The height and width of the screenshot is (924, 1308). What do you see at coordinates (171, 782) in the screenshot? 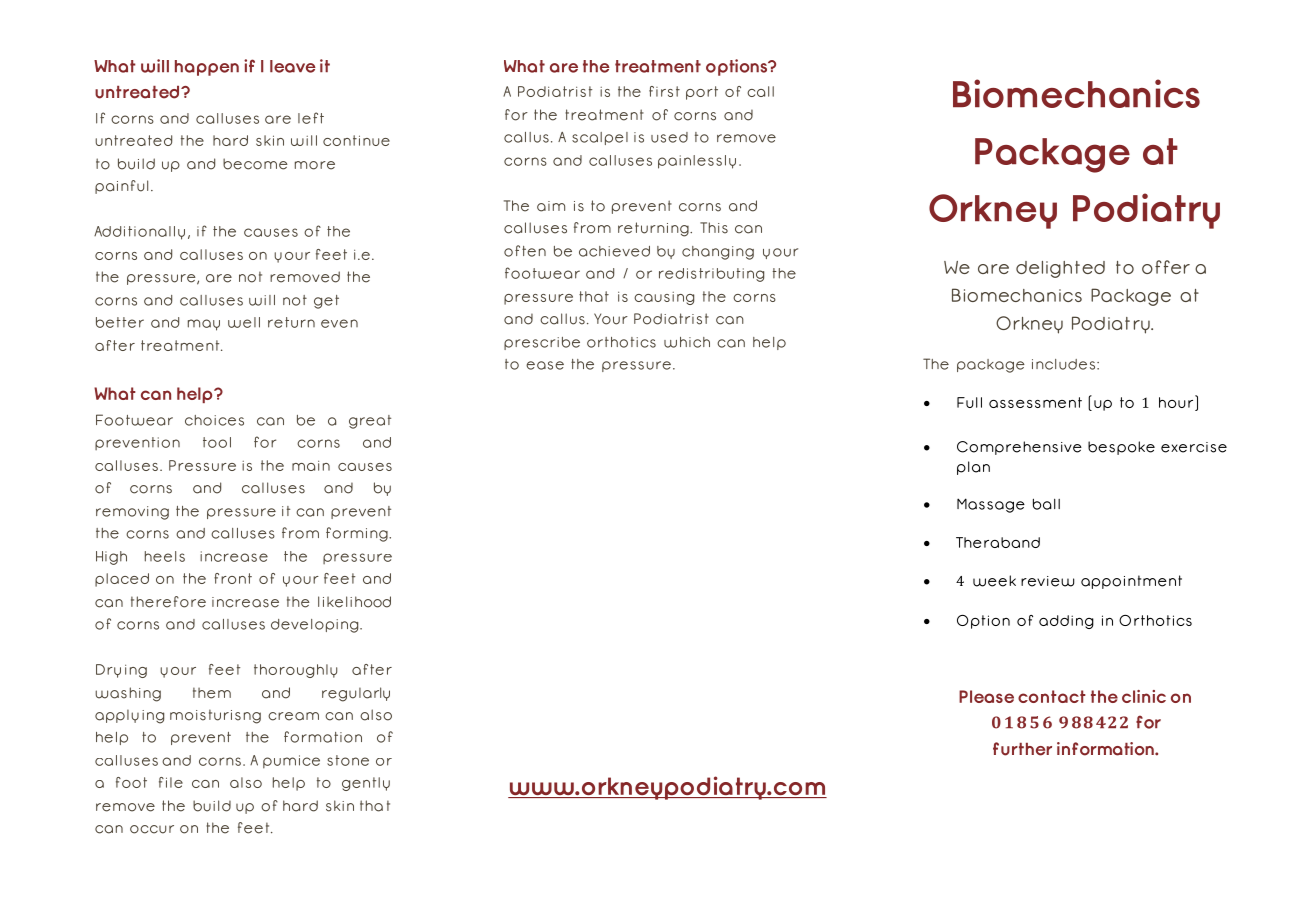
I see `file` at bounding box center [171, 782].
